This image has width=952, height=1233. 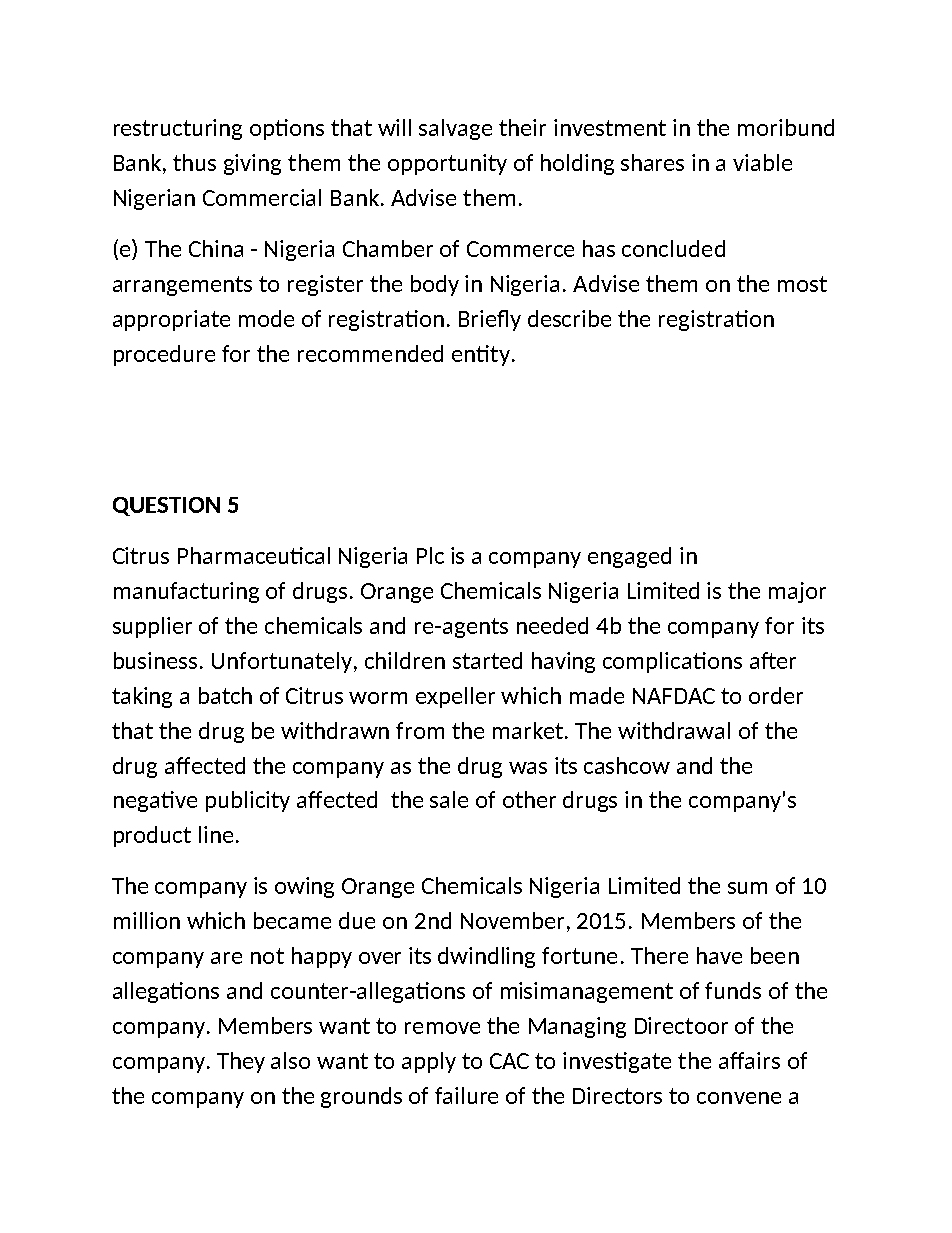 What do you see at coordinates (629, 557) in the image?
I see `engaged` at bounding box center [629, 557].
